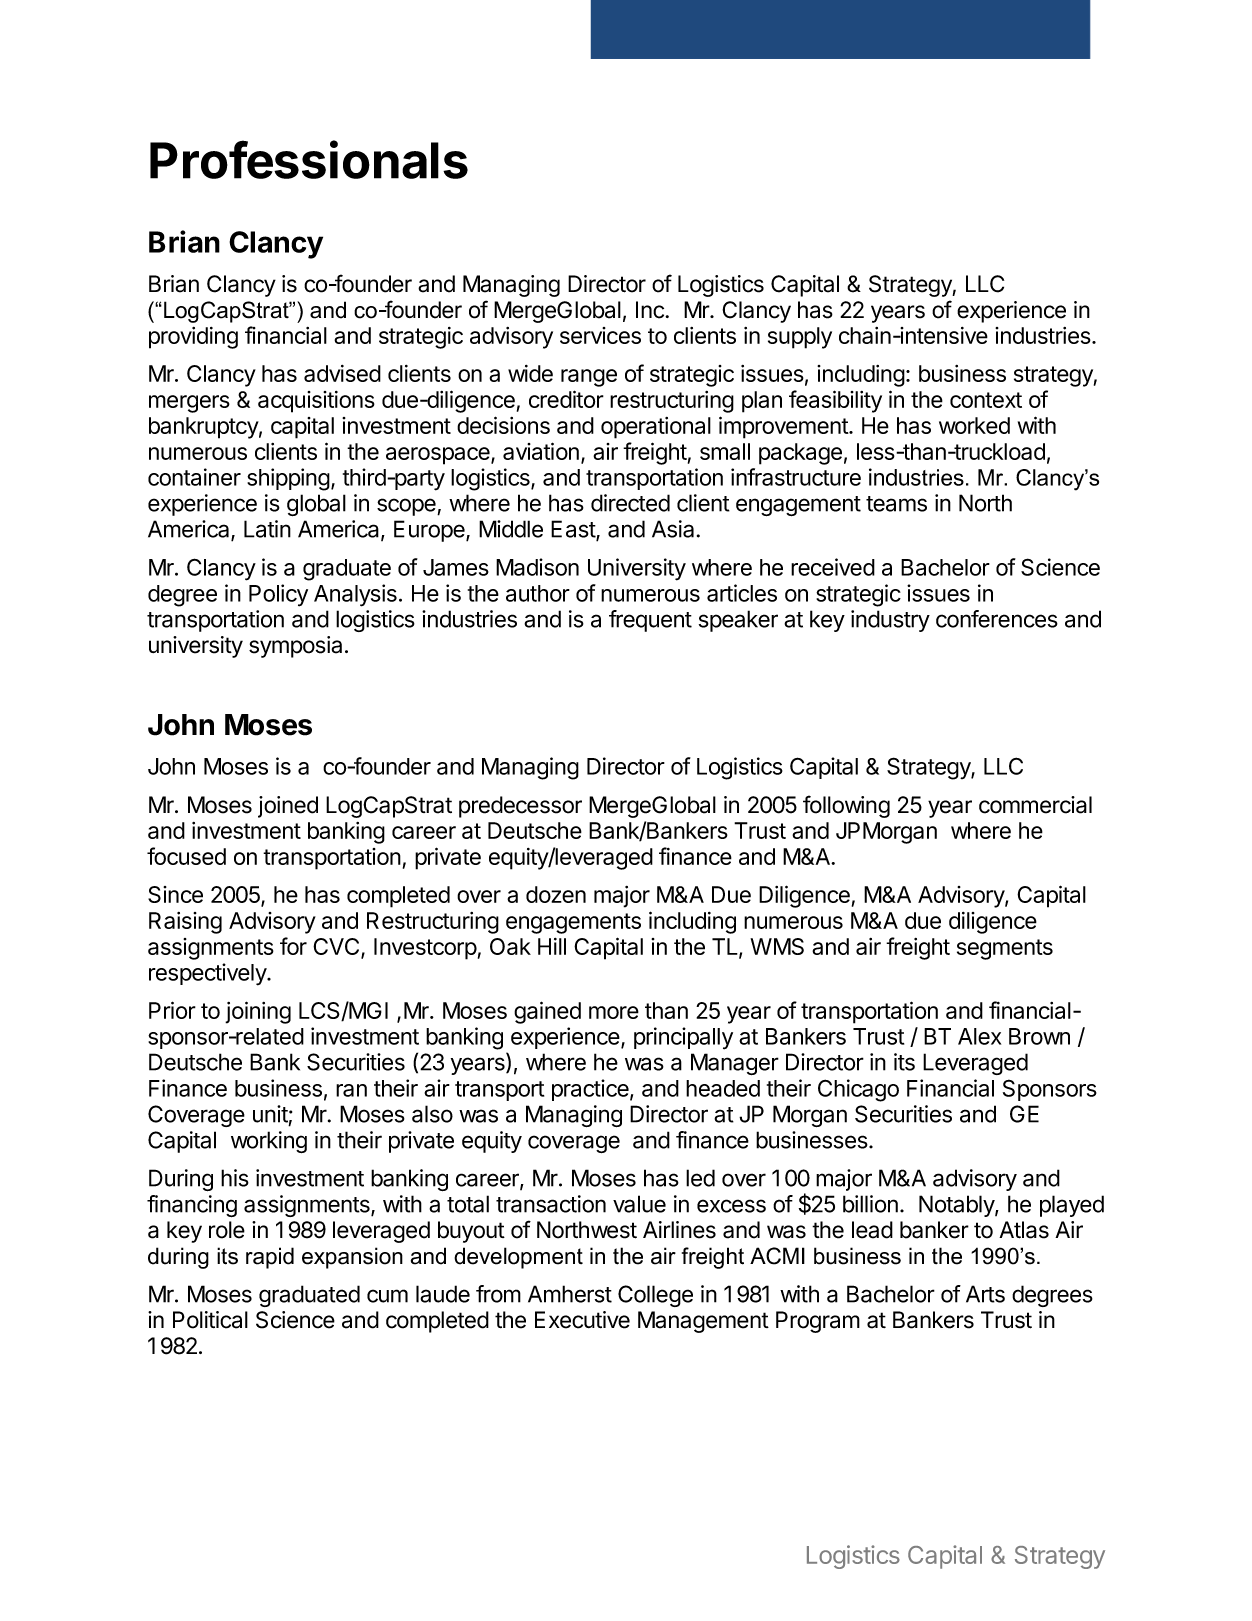 Image resolution: width=1252 pixels, height=1621 pixels. I want to click on Arts, so click(985, 1294).
